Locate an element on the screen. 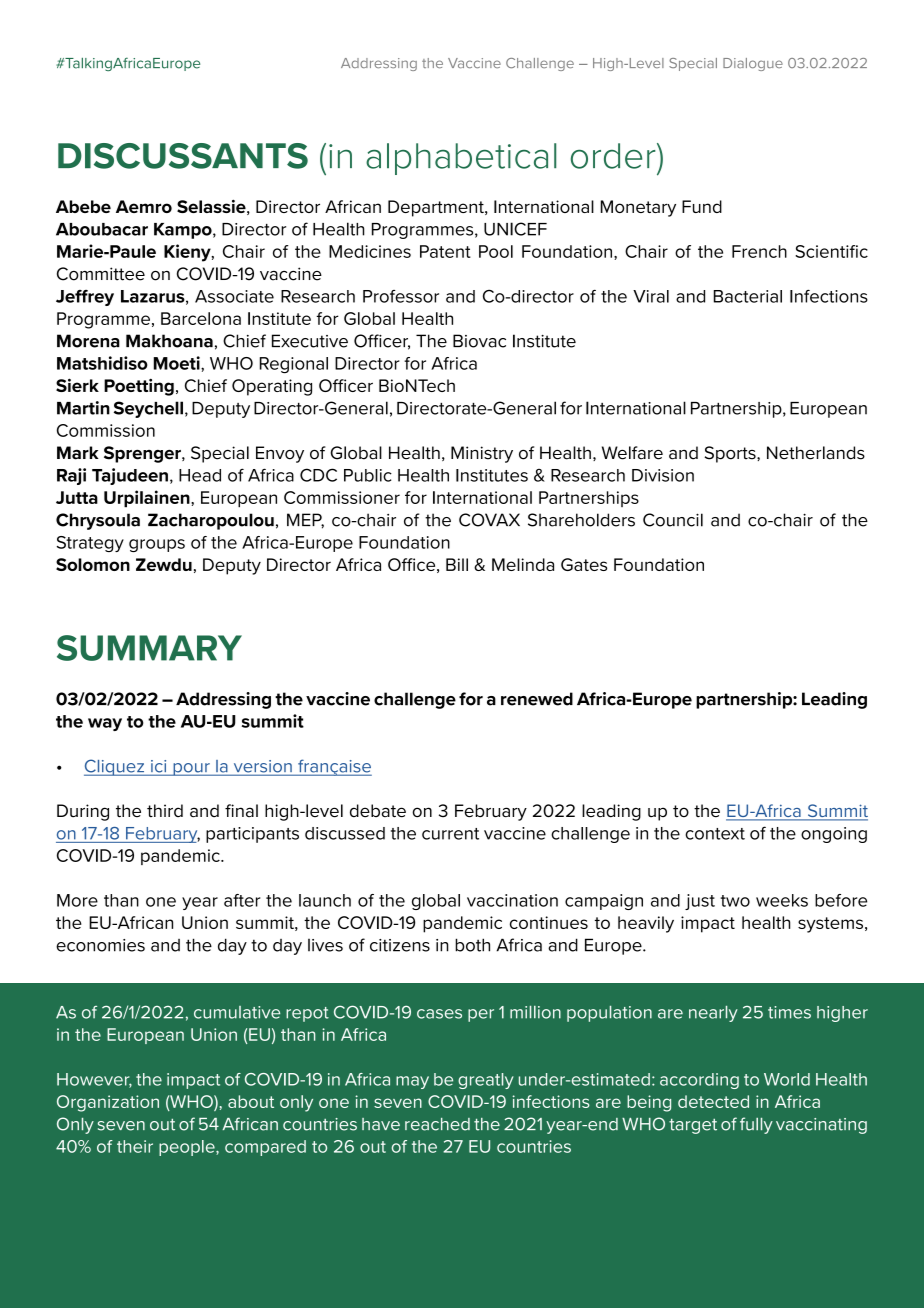  current is located at coordinates (450, 834).
